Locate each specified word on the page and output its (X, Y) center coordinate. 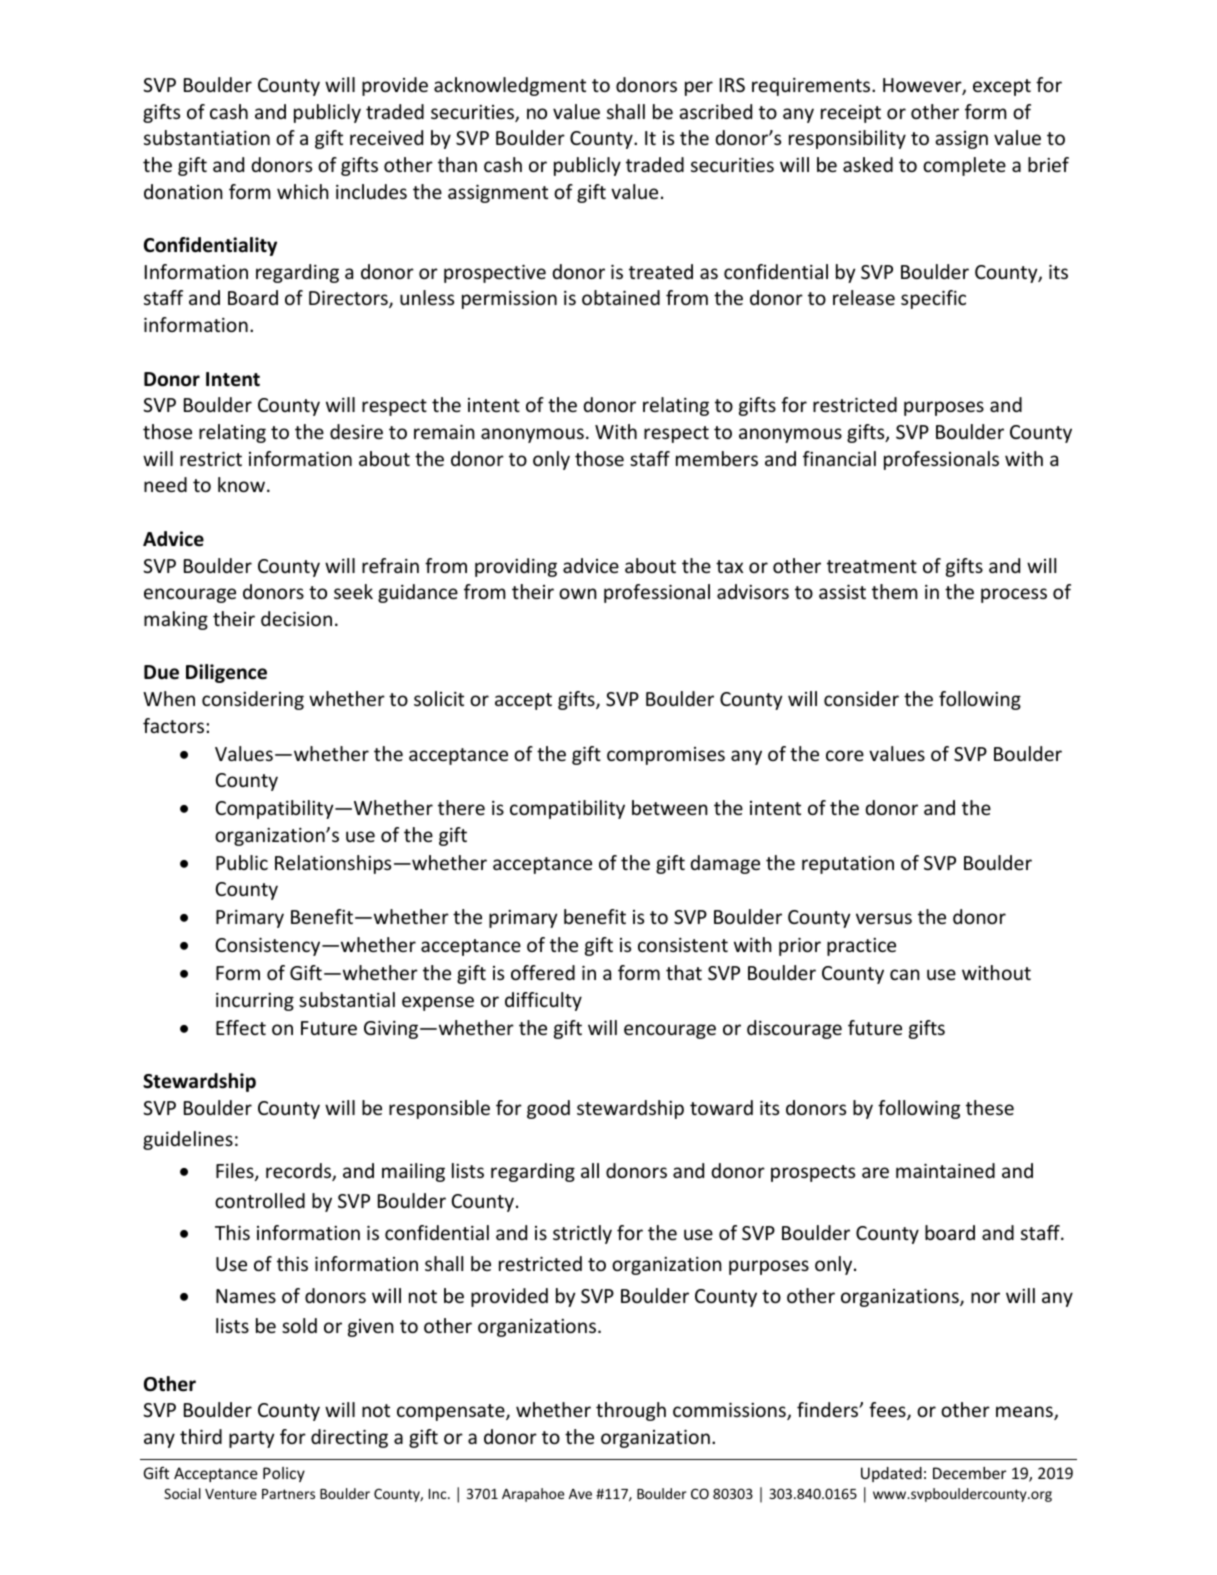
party (252, 1439)
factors (175, 725)
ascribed (715, 111)
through (631, 1411)
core (845, 755)
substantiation (207, 137)
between (670, 807)
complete (964, 166)
